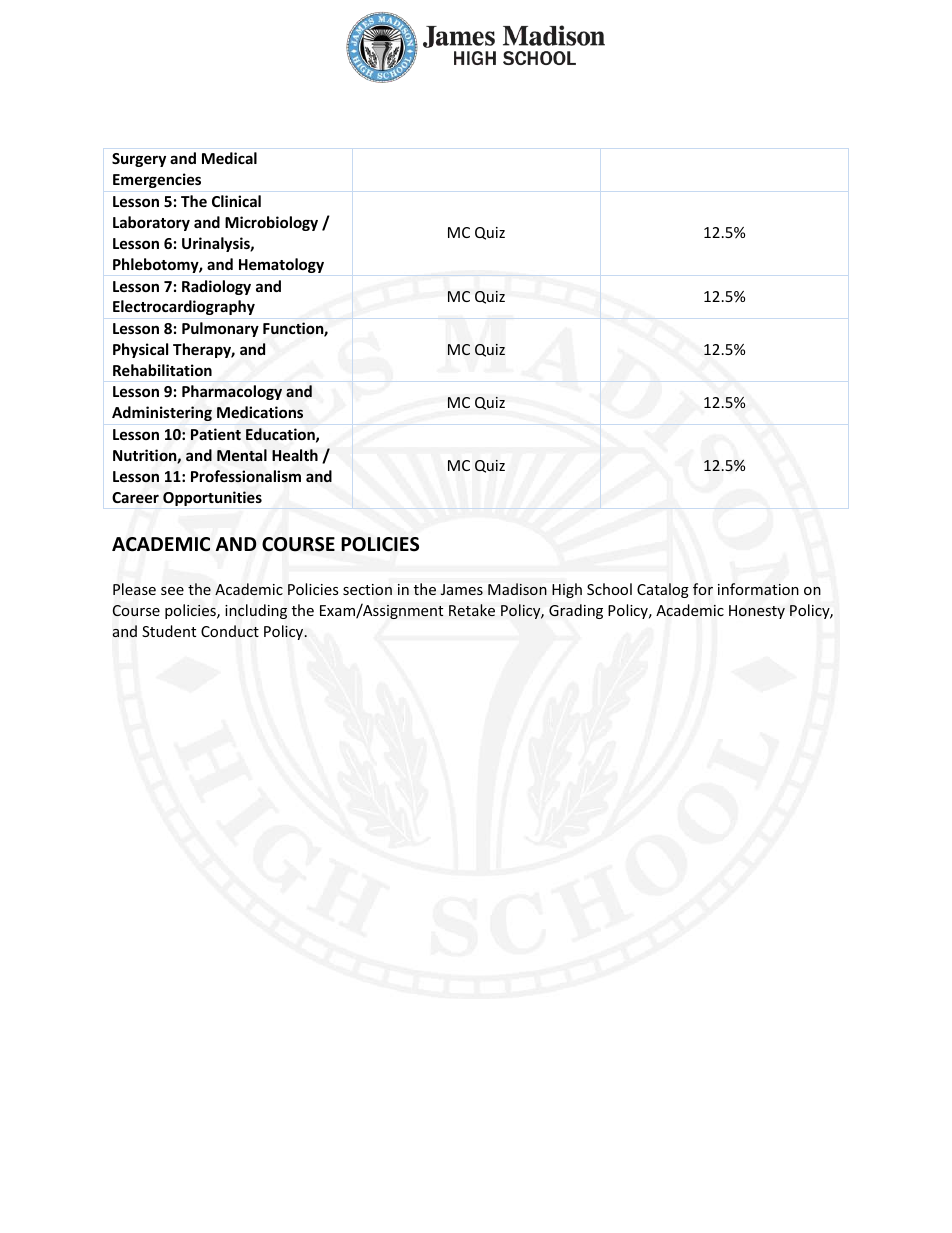  What do you see at coordinates (271, 223) in the document?
I see `Microbiology` at bounding box center [271, 223].
